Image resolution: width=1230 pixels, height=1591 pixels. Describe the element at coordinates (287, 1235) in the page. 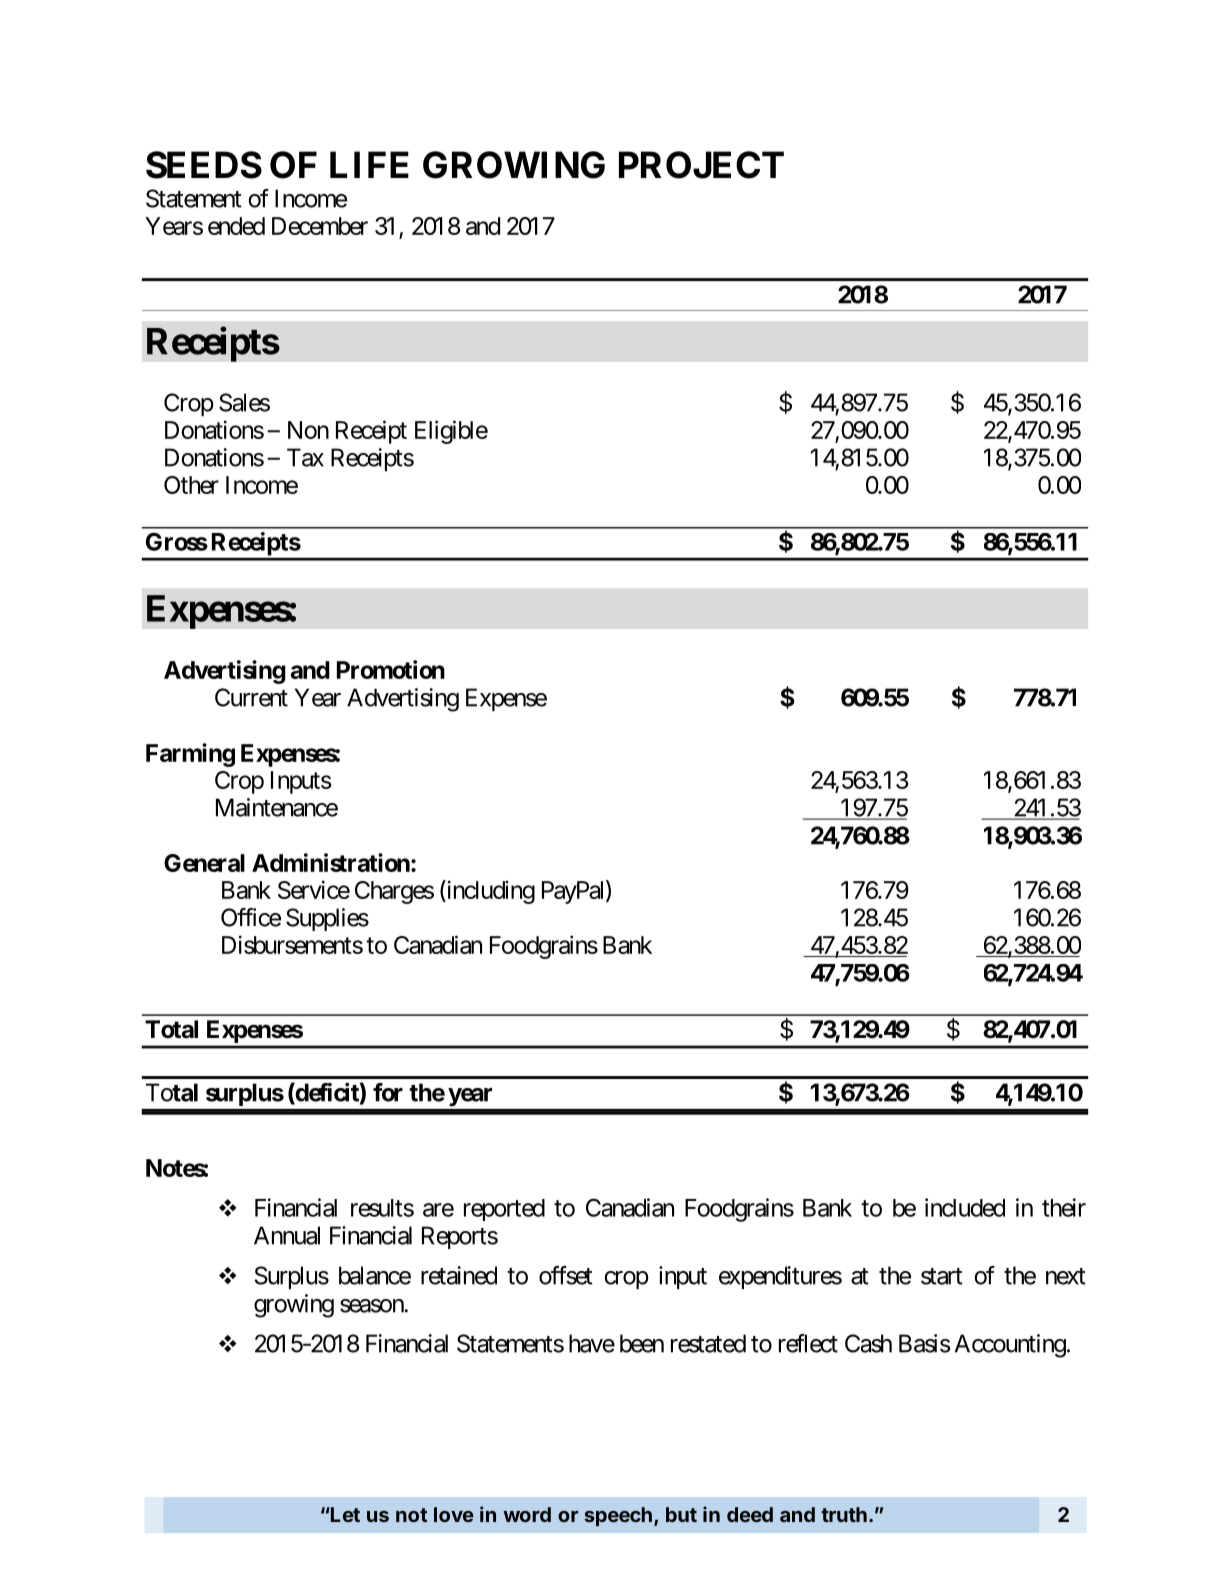

I see `Annual` at that location.
